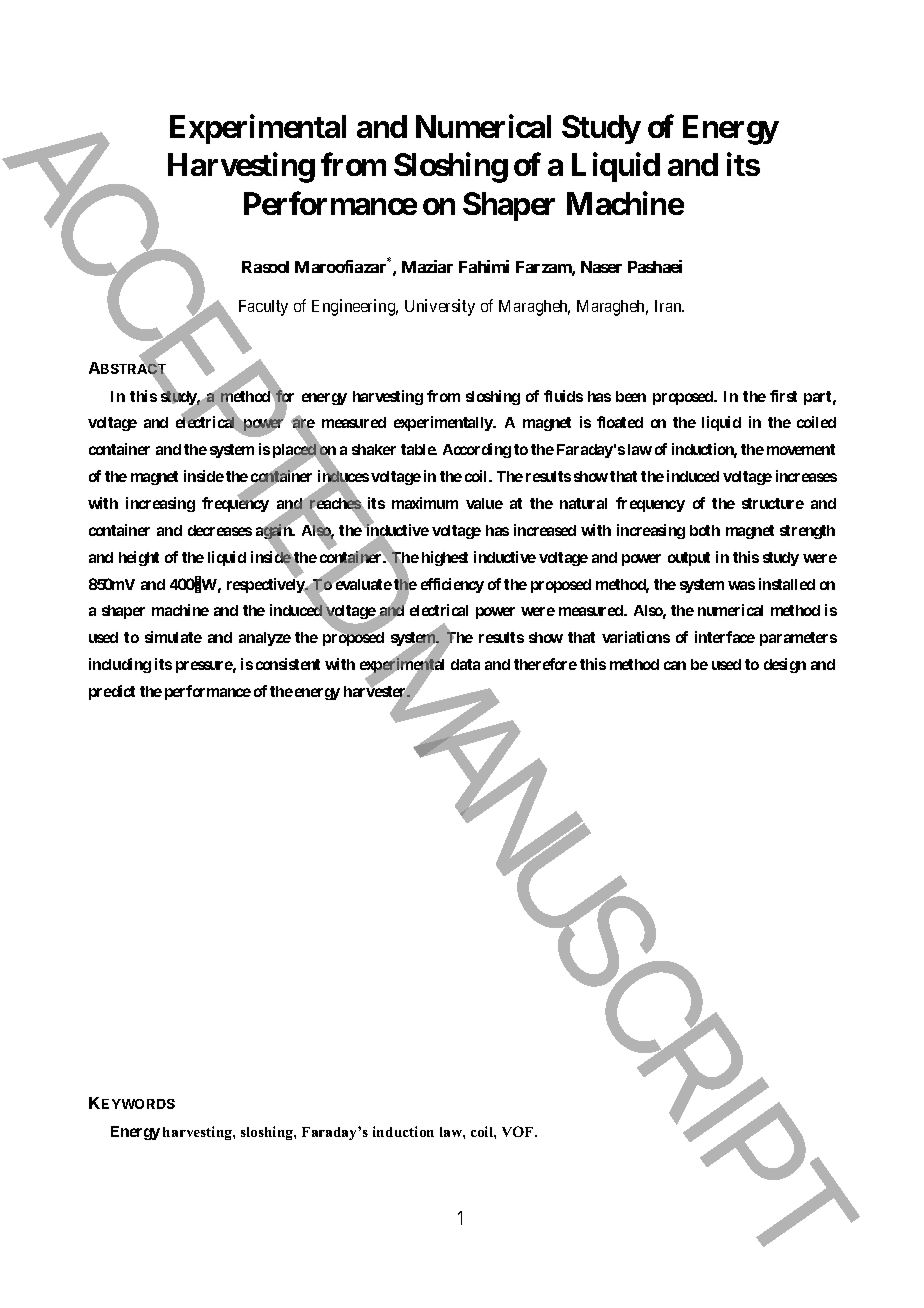  What do you see at coordinates (484, 503) in the screenshot?
I see `value` at bounding box center [484, 503].
